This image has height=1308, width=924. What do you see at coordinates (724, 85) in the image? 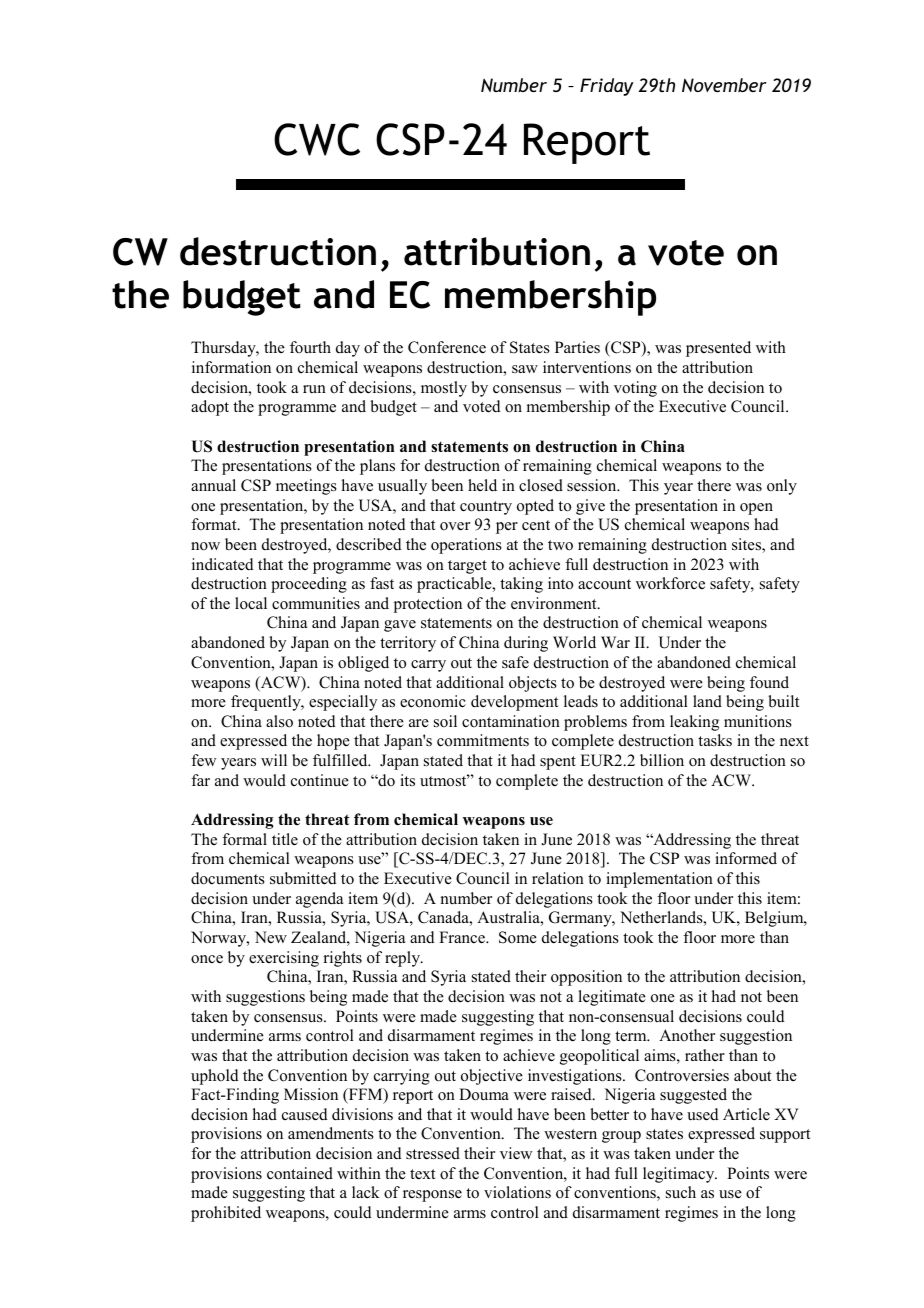
I see `November` at bounding box center [724, 85].
